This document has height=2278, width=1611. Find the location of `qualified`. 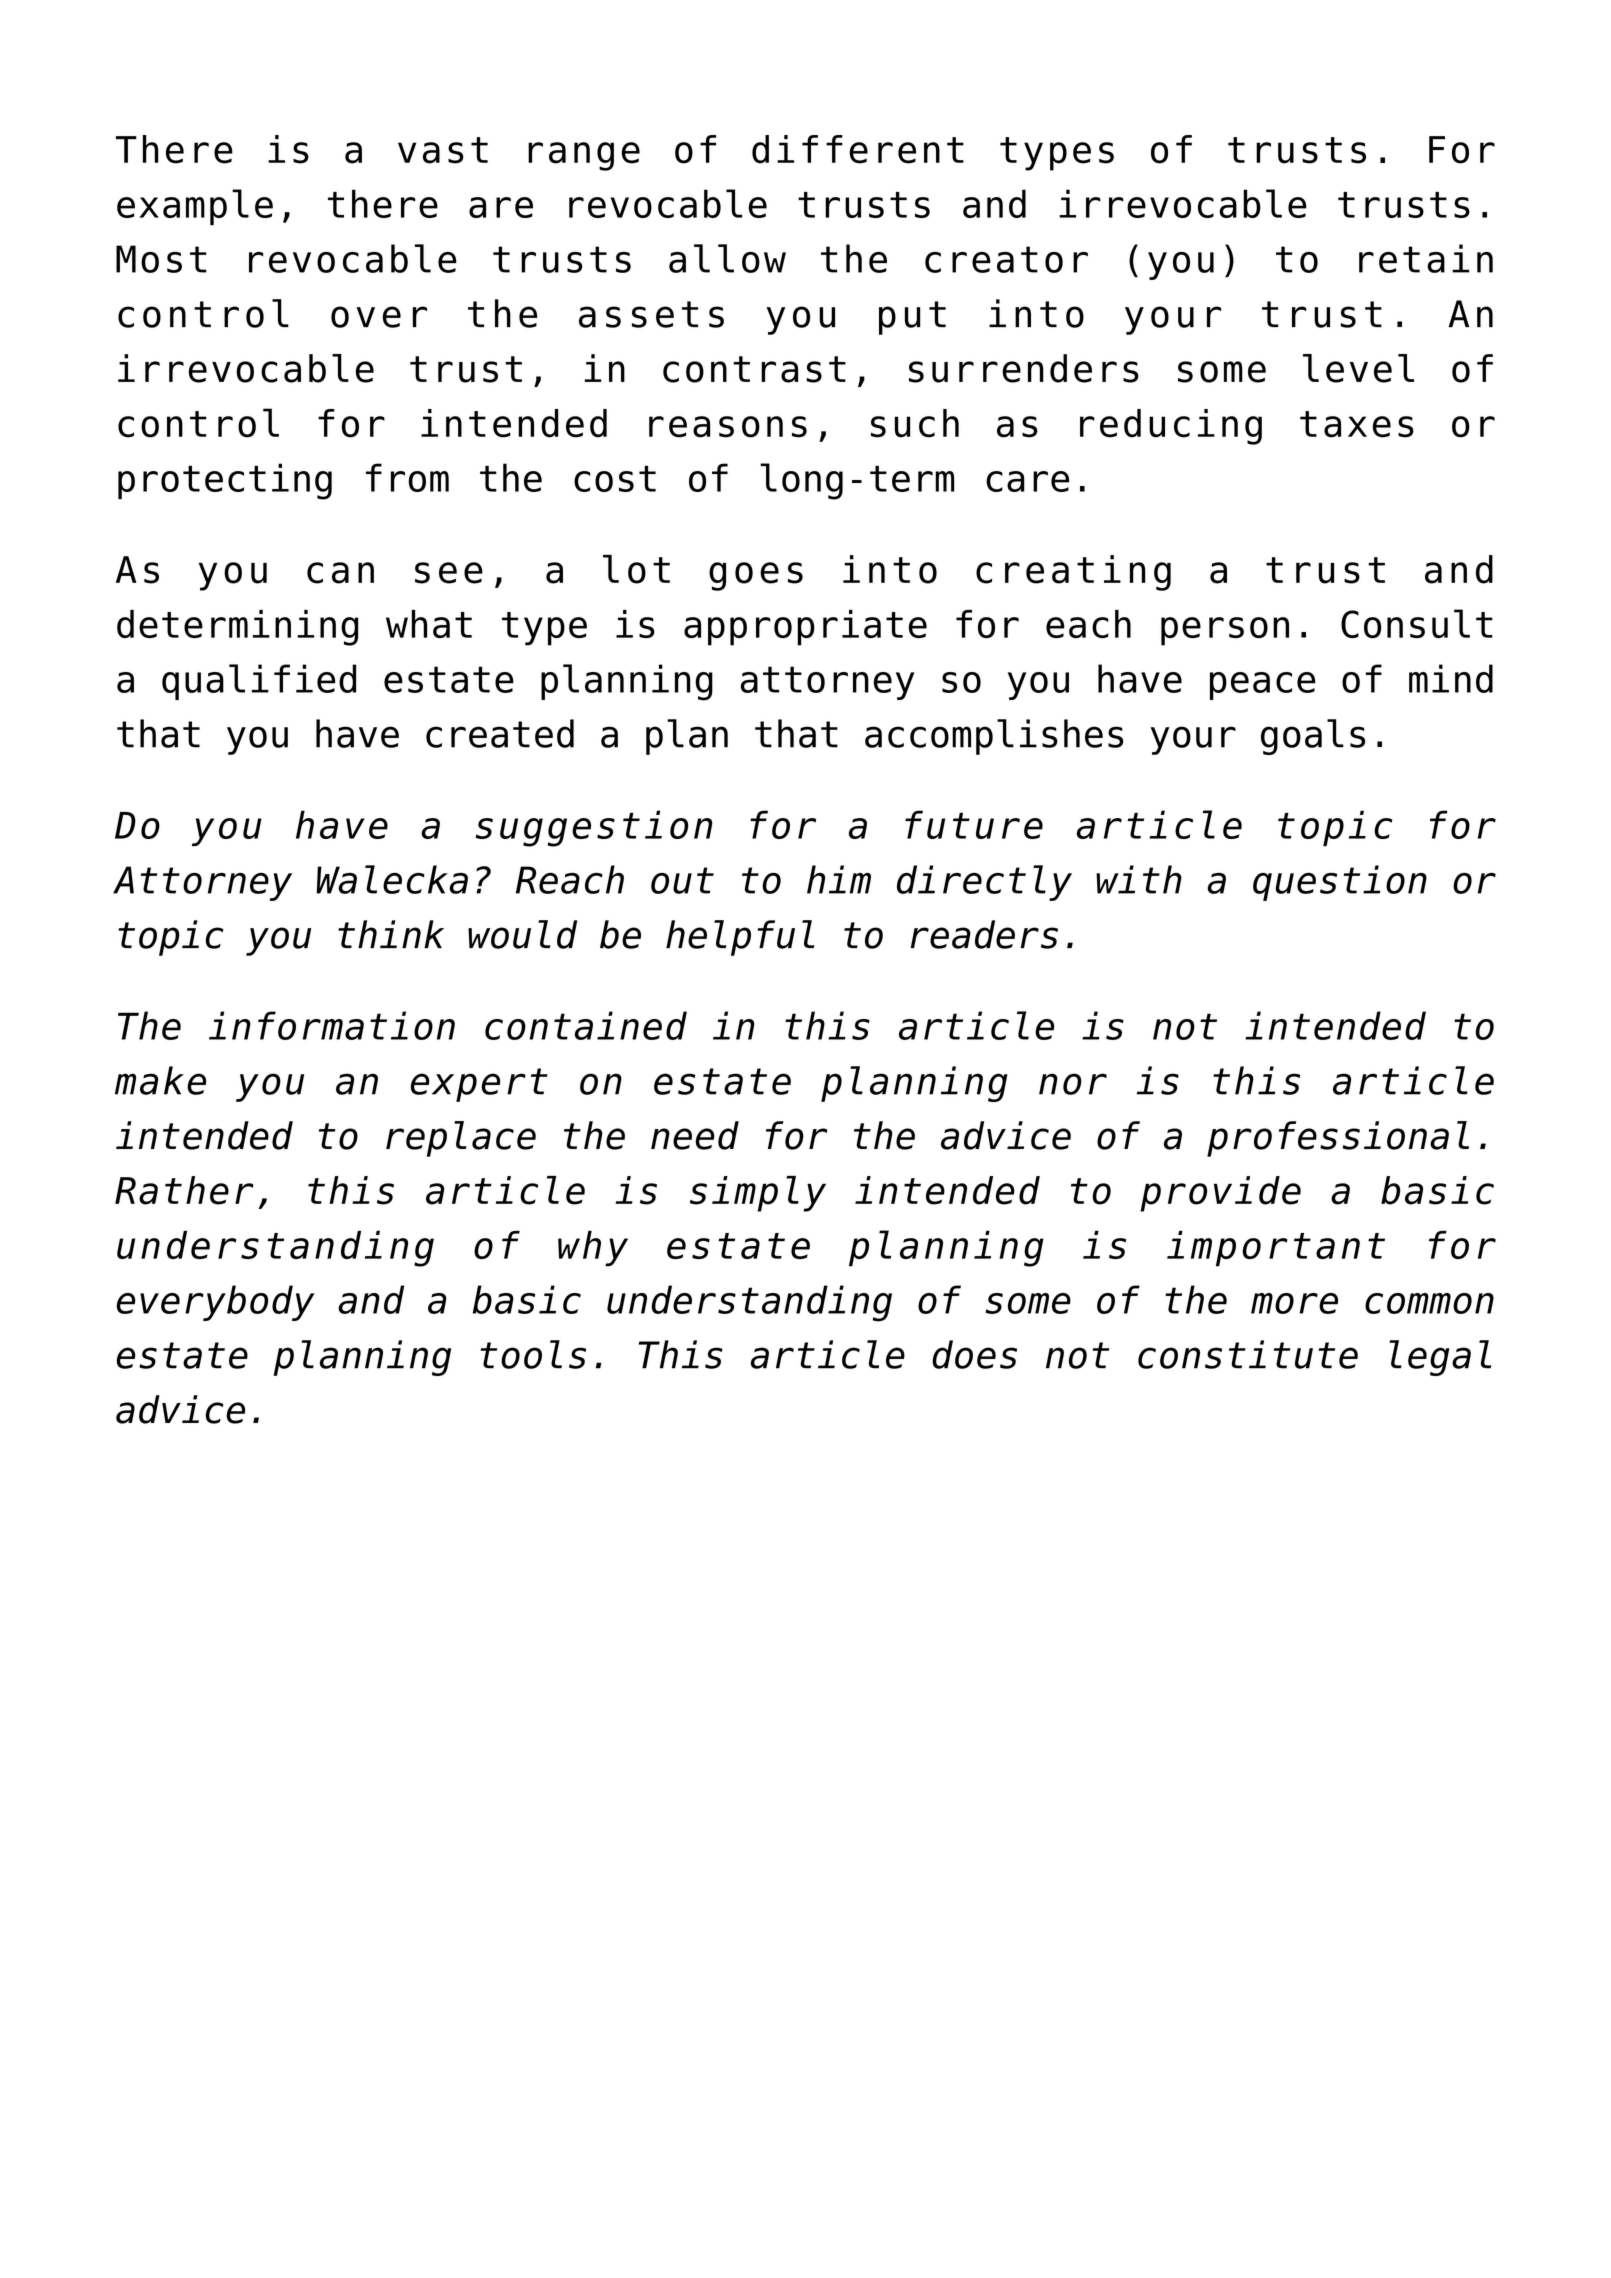

qualified is located at coordinates (259, 682).
